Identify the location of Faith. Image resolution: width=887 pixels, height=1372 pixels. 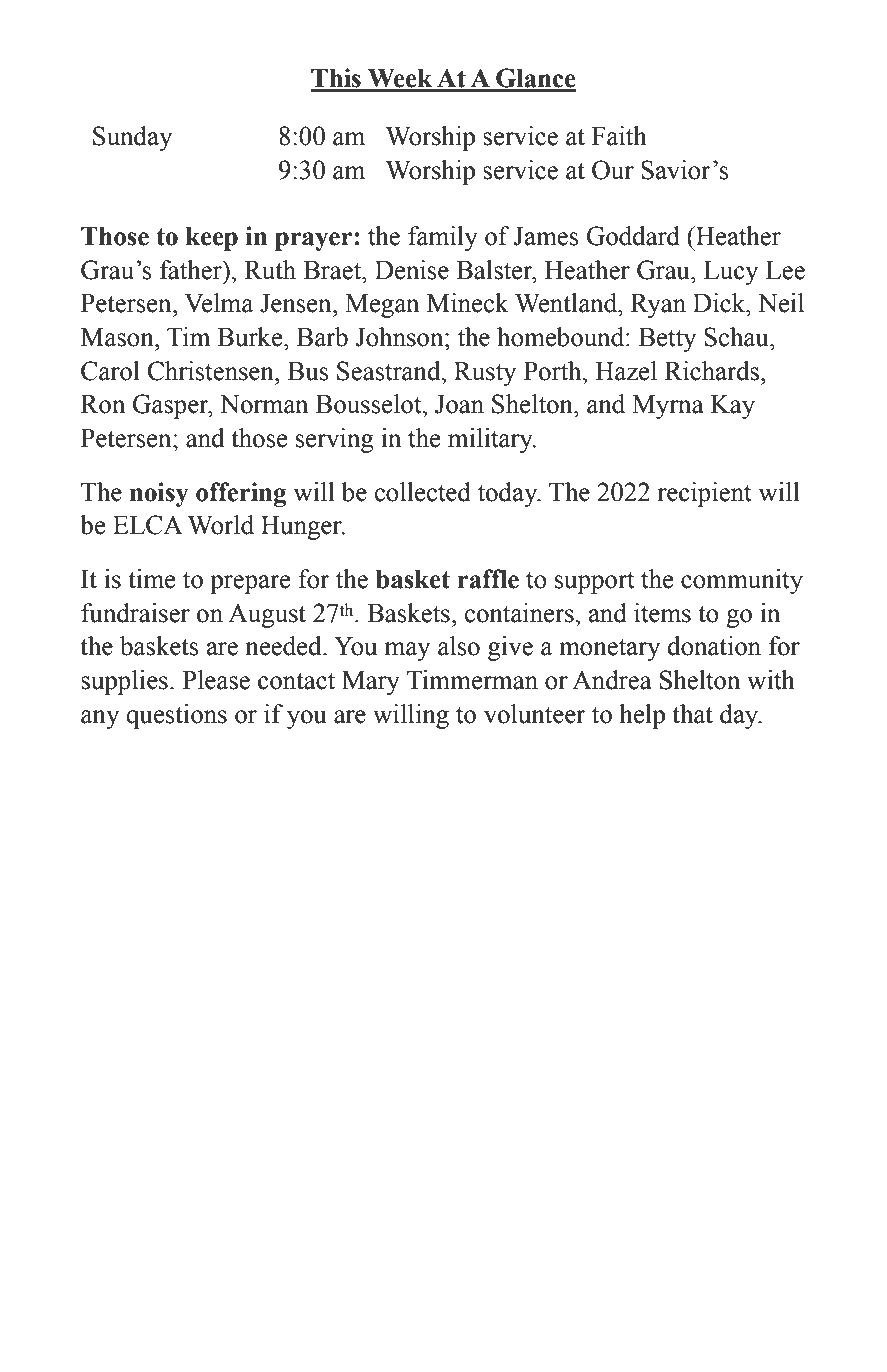
(619, 136).
